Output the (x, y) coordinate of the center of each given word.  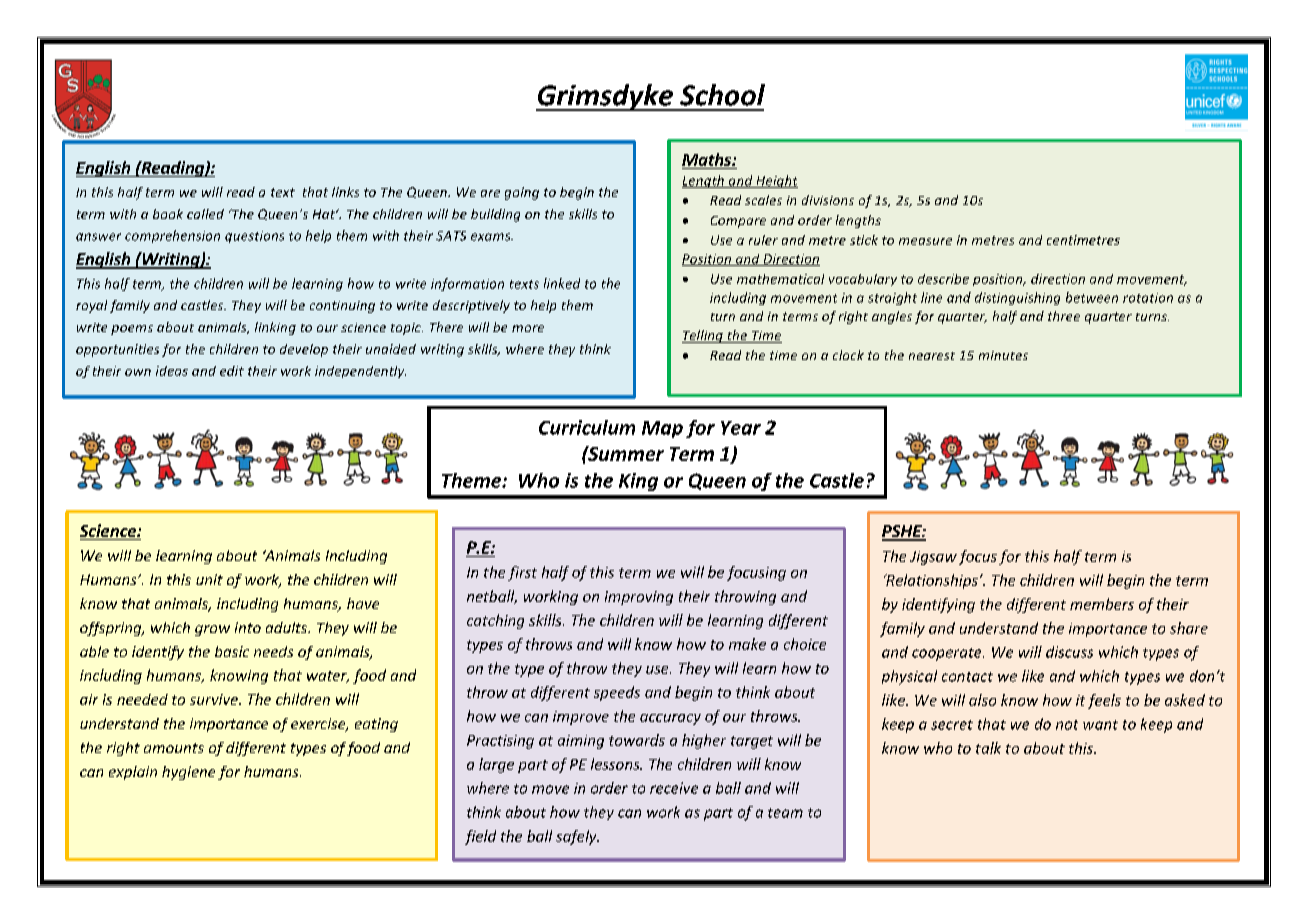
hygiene (188, 773)
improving (639, 598)
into (248, 627)
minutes (1003, 355)
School (722, 95)
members (1102, 604)
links (345, 192)
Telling (703, 336)
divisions (828, 200)
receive (674, 788)
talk (988, 748)
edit (232, 371)
